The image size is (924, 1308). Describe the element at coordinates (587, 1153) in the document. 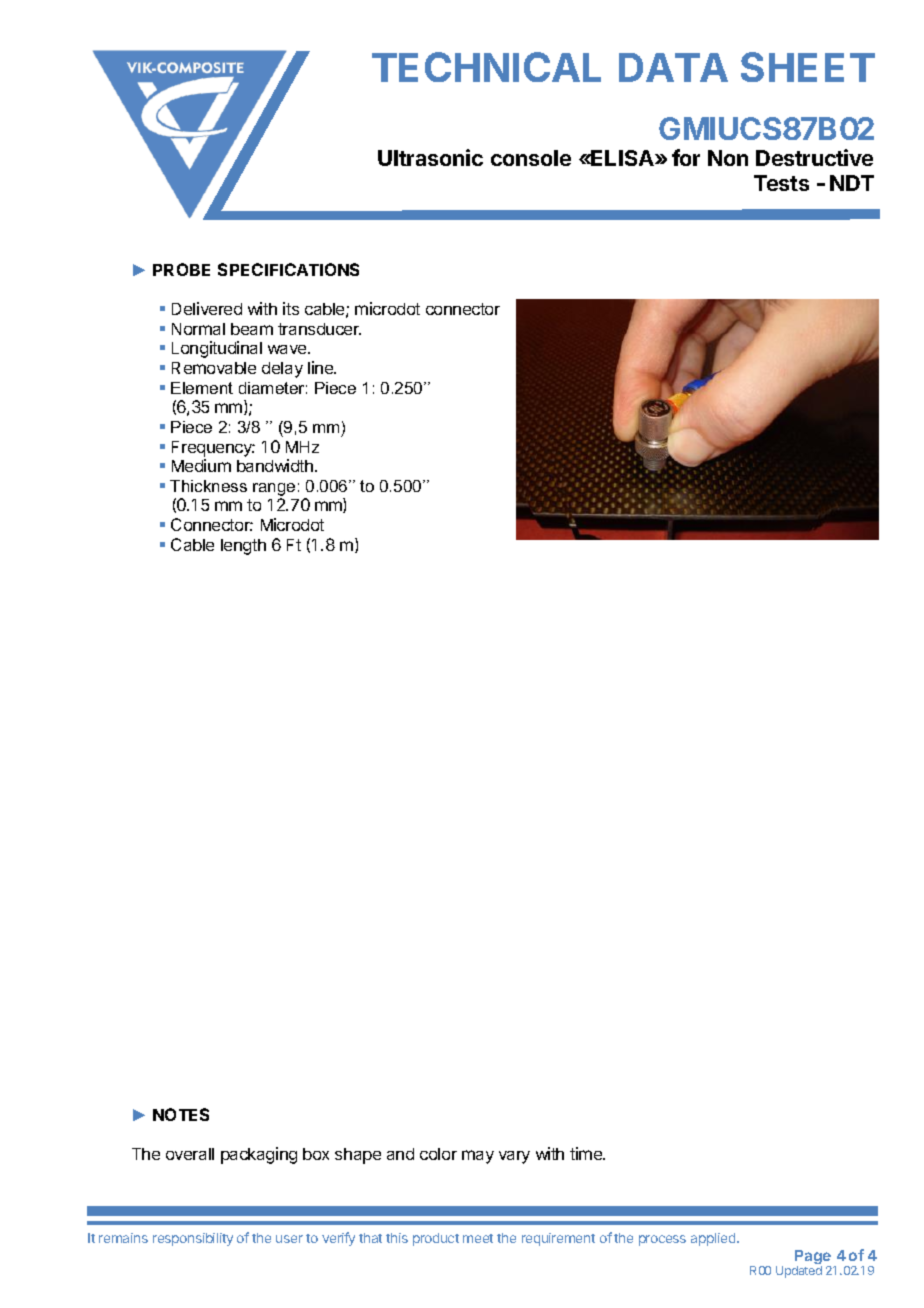

I see `time` at that location.
